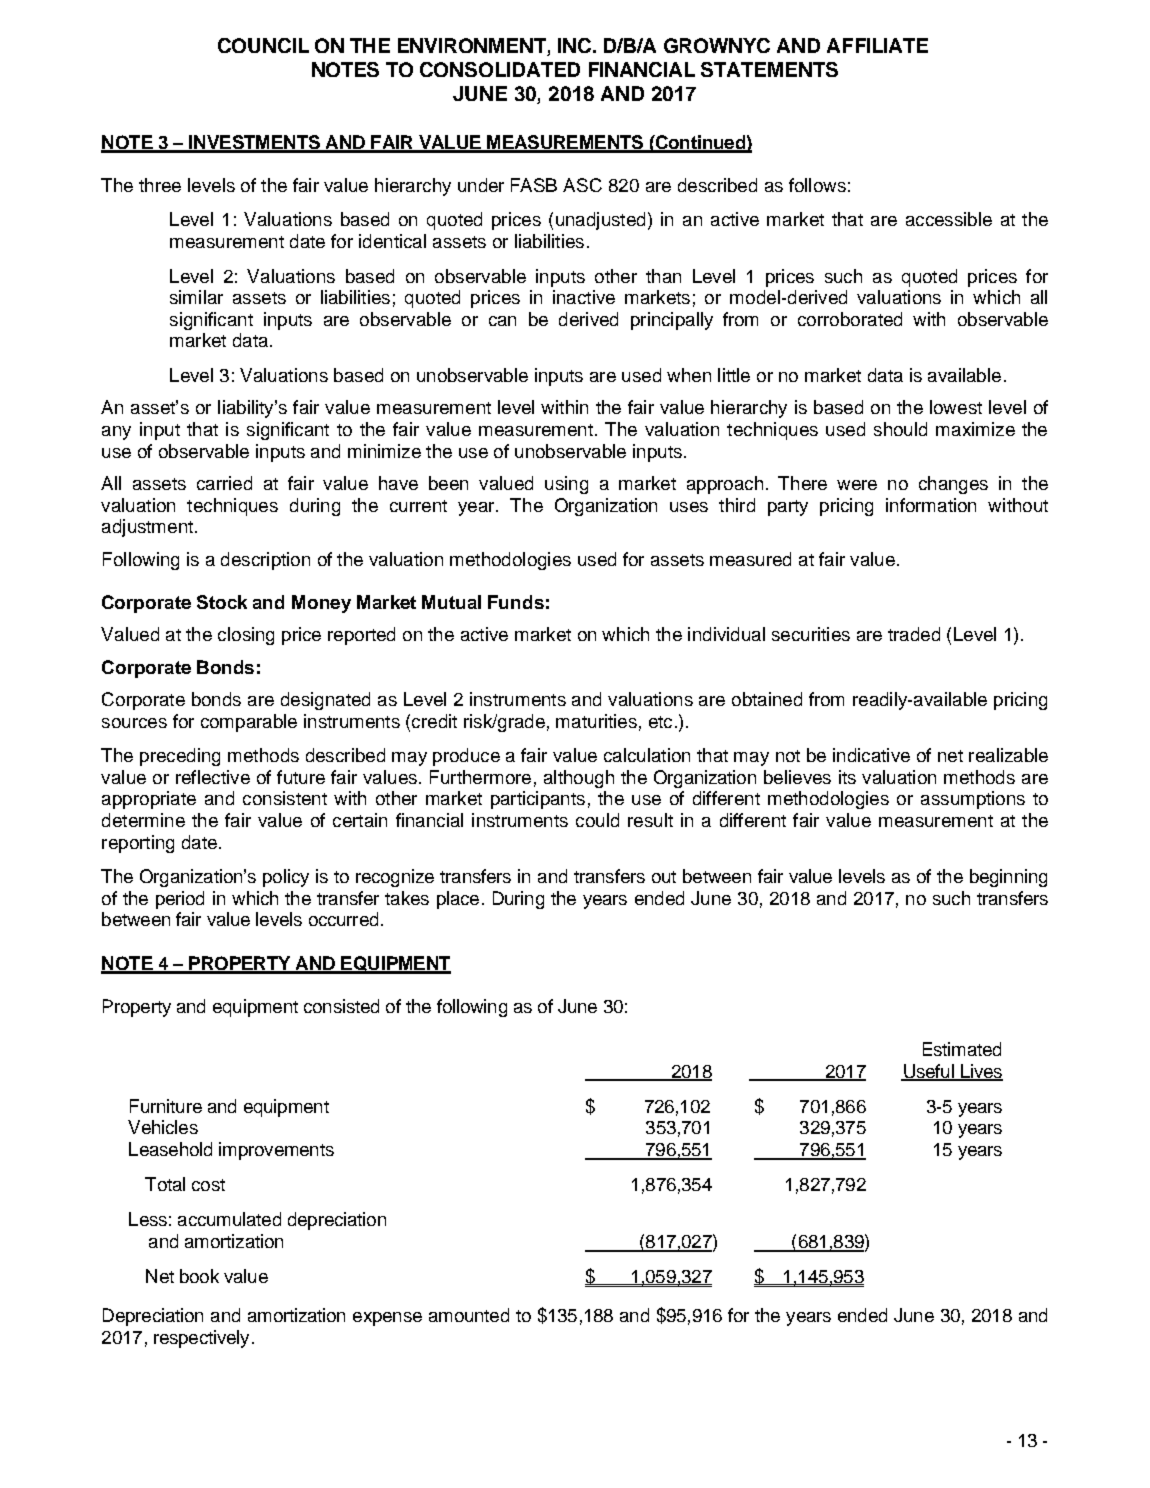  I want to click on AFFILIATE, so click(877, 45).
